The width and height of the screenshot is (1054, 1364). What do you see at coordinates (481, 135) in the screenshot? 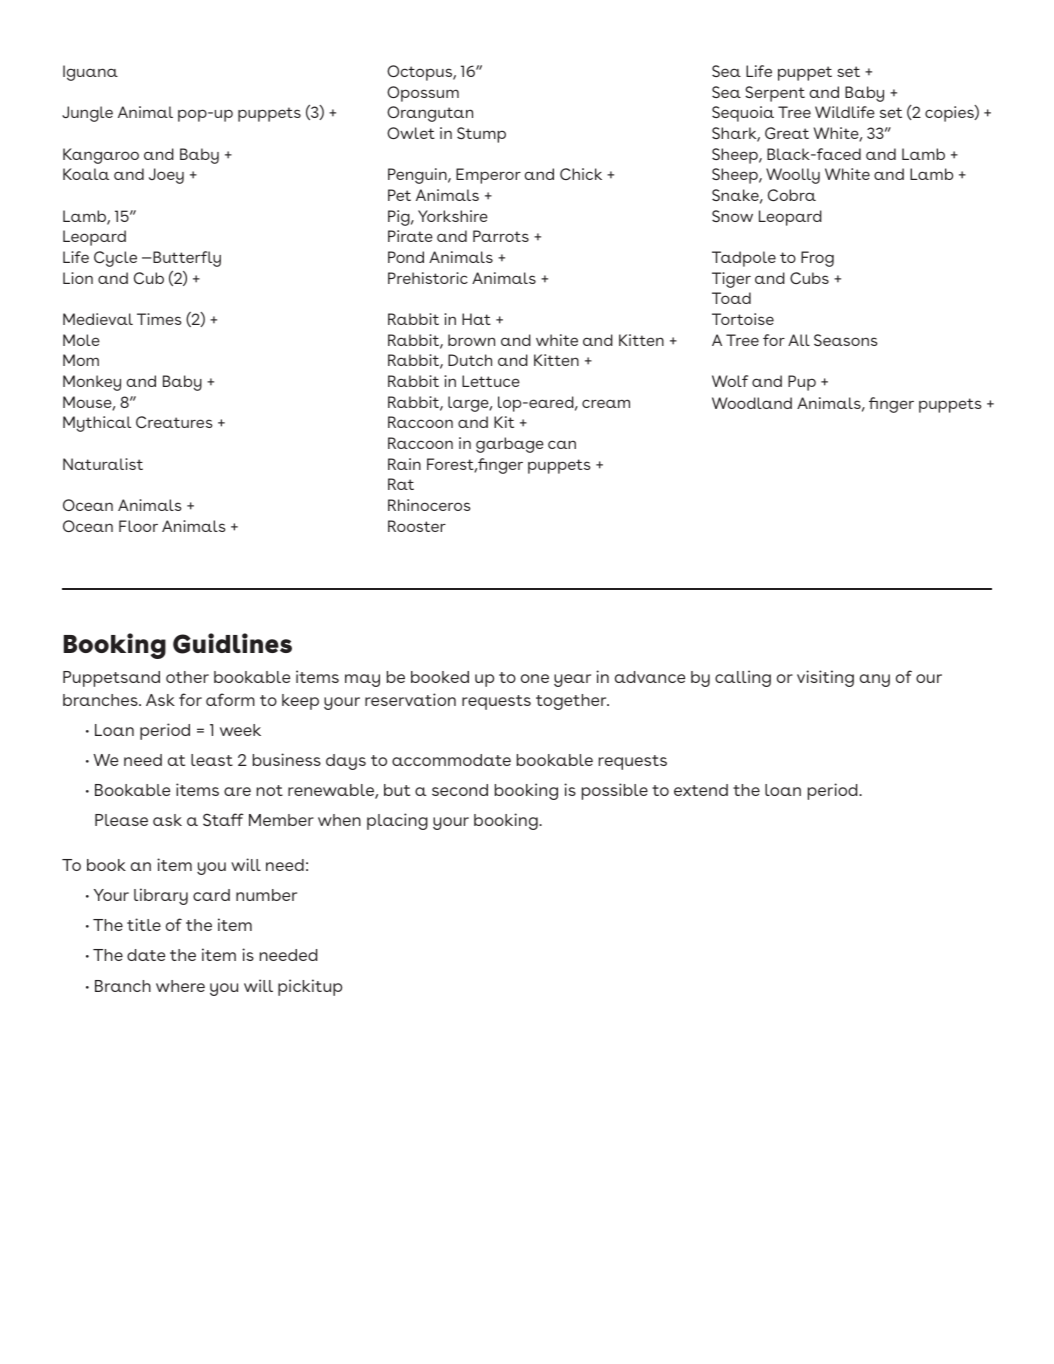
I see `Stump` at bounding box center [481, 135].
